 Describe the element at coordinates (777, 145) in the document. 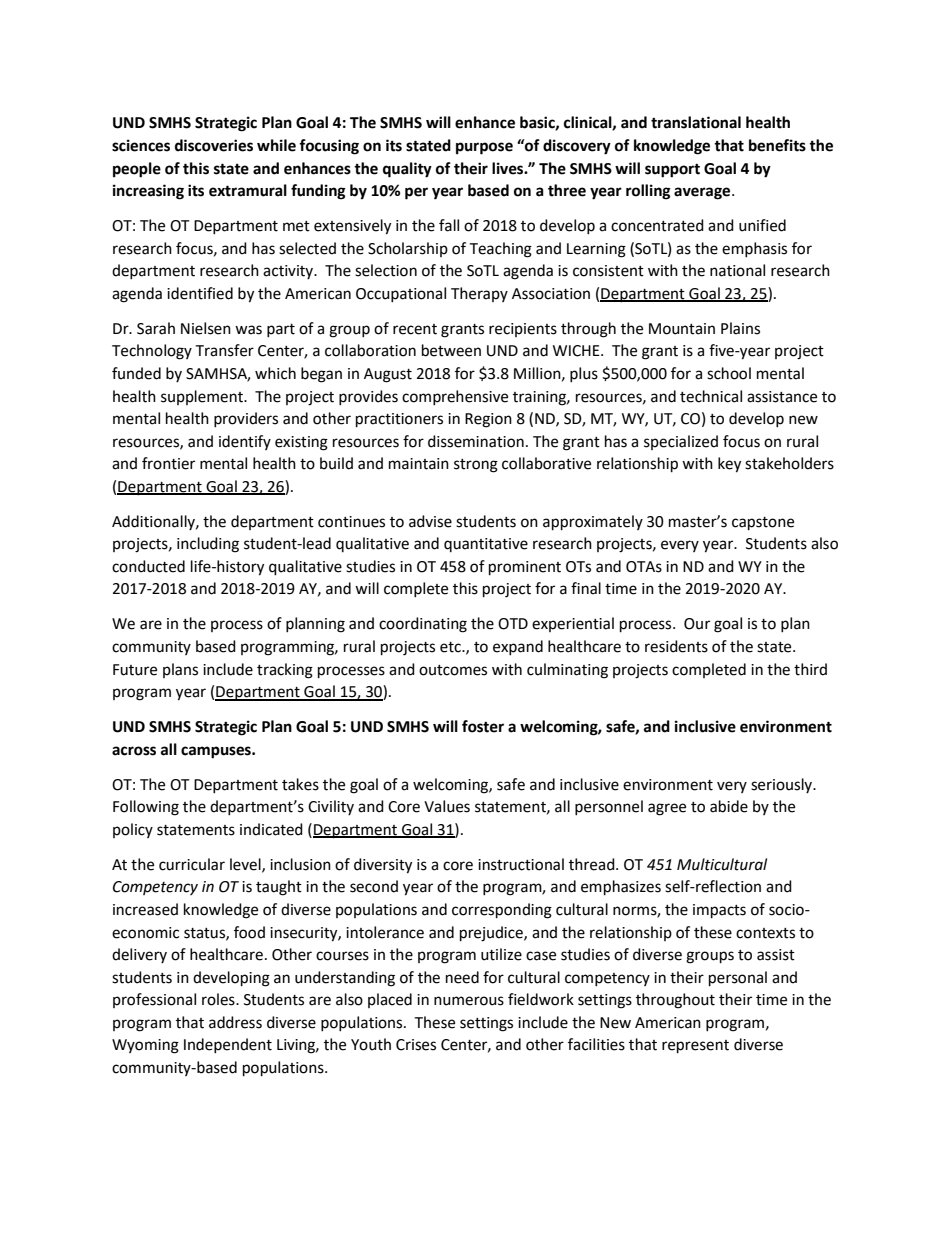

I see `benefits` at that location.
